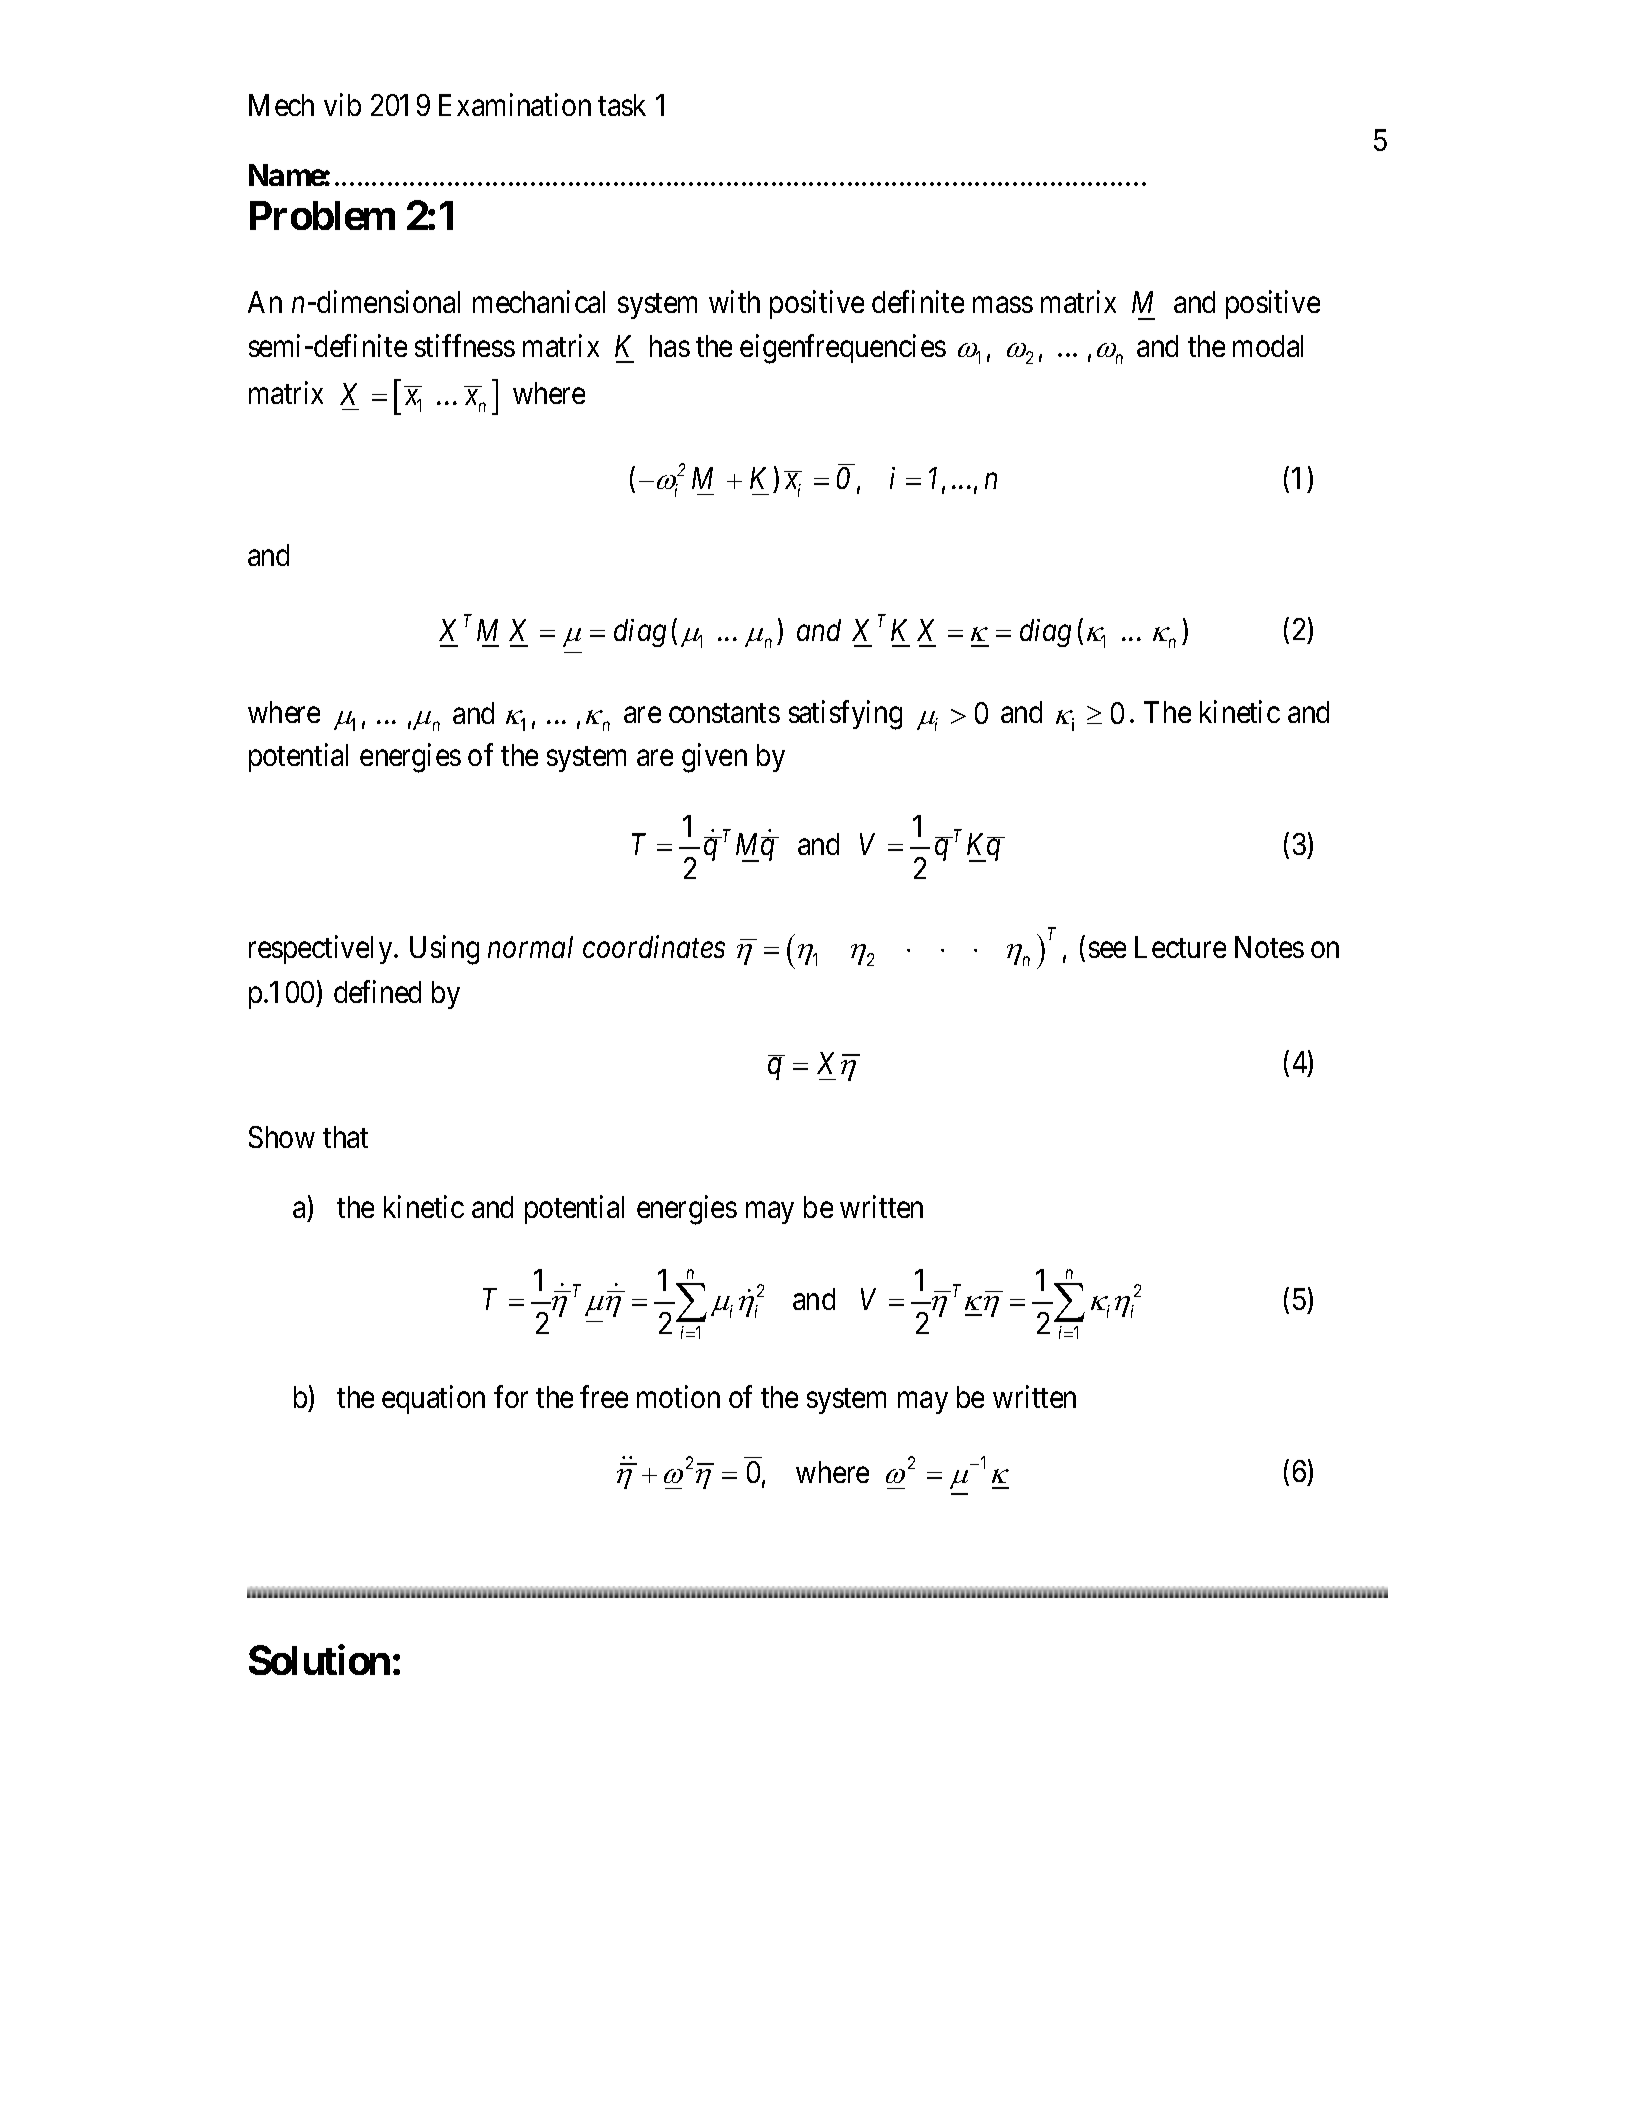  I want to click on task, so click(622, 105).
